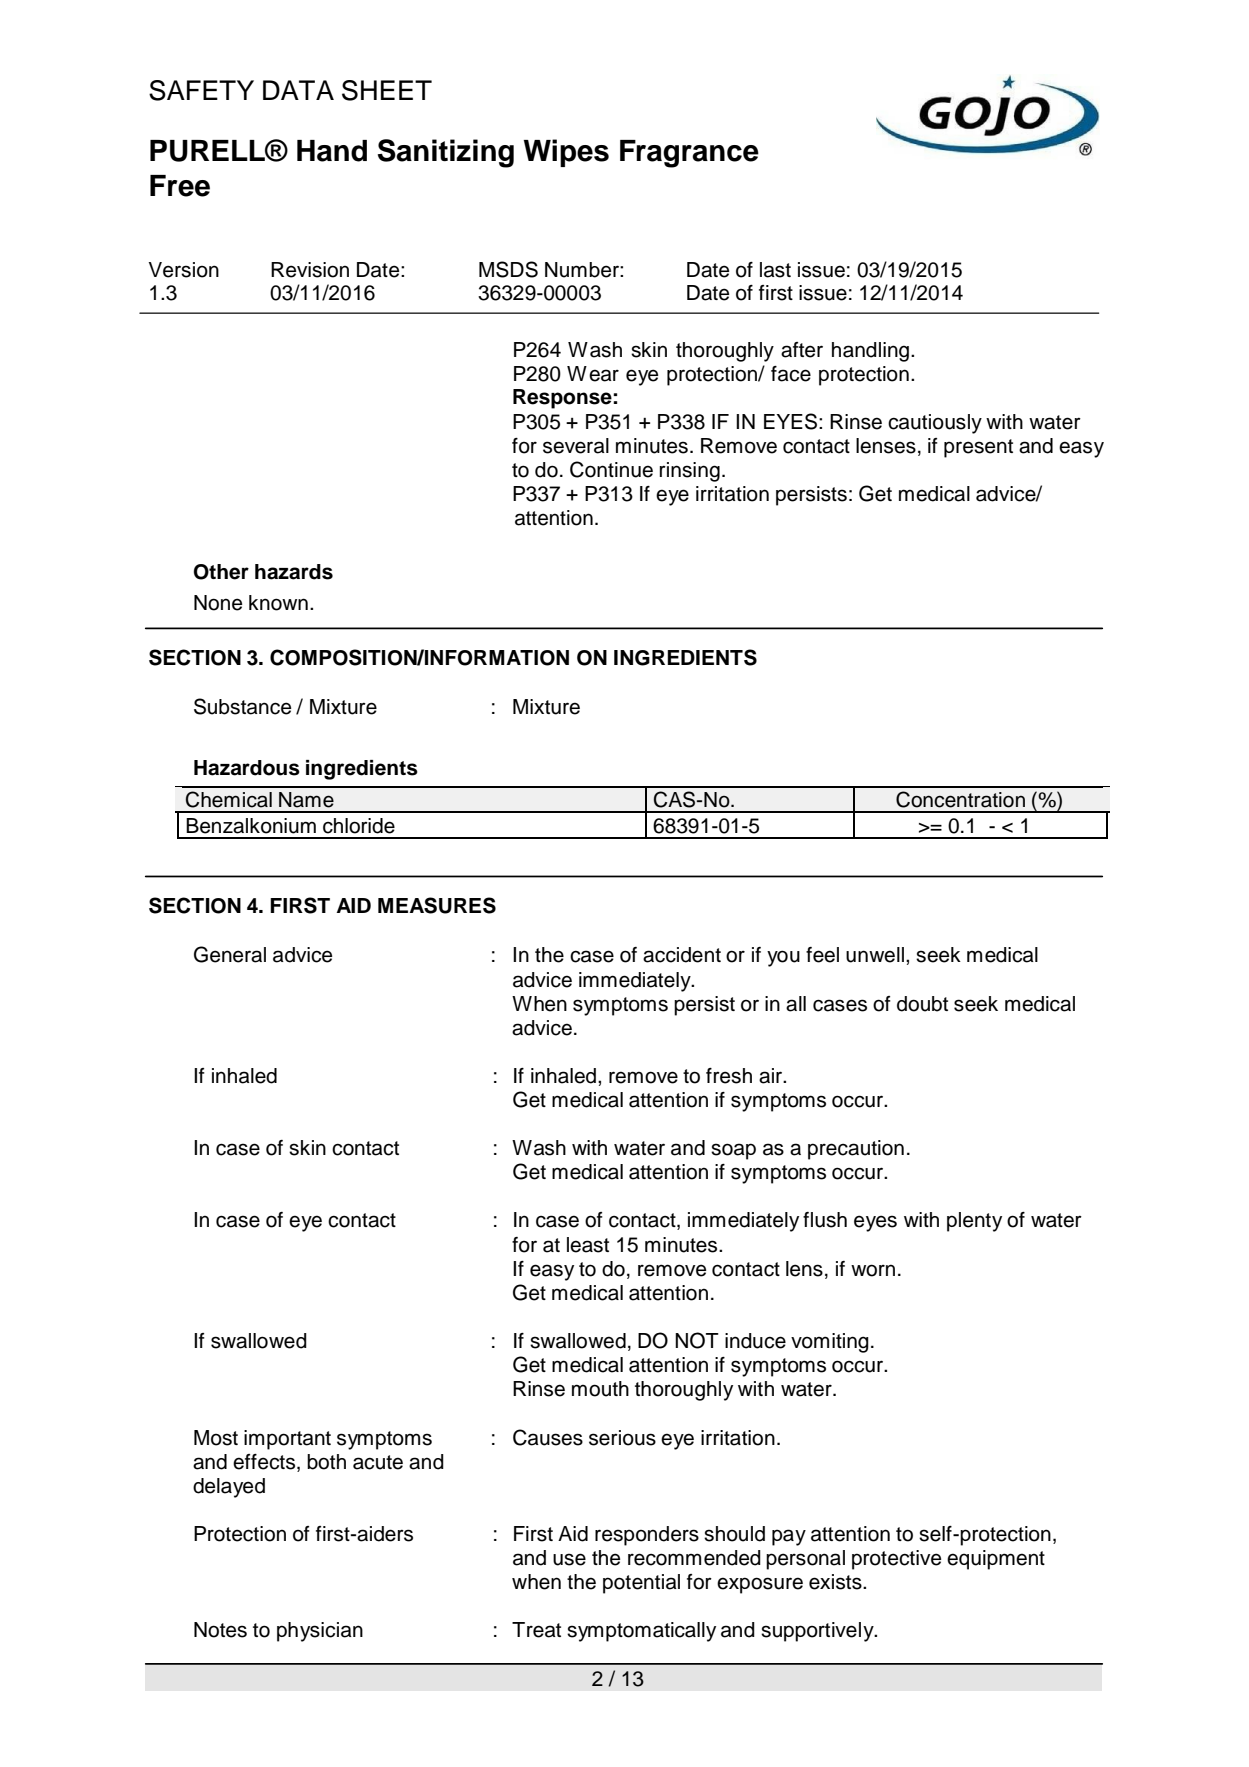 The height and width of the screenshot is (1767, 1249). Describe the element at coordinates (320, 1632) in the screenshot. I see `physician` at that location.
